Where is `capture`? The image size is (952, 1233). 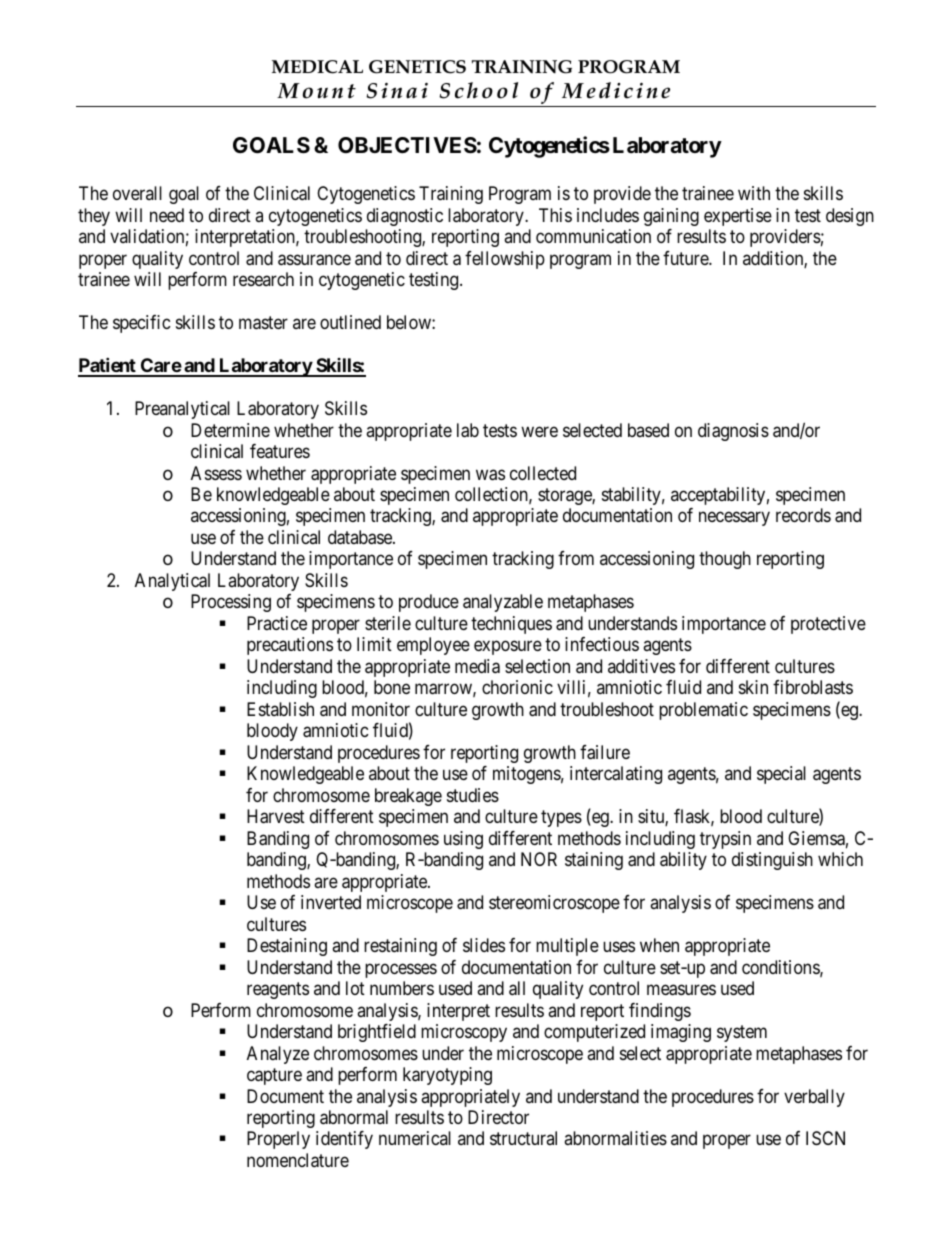 capture is located at coordinates (274, 1076).
